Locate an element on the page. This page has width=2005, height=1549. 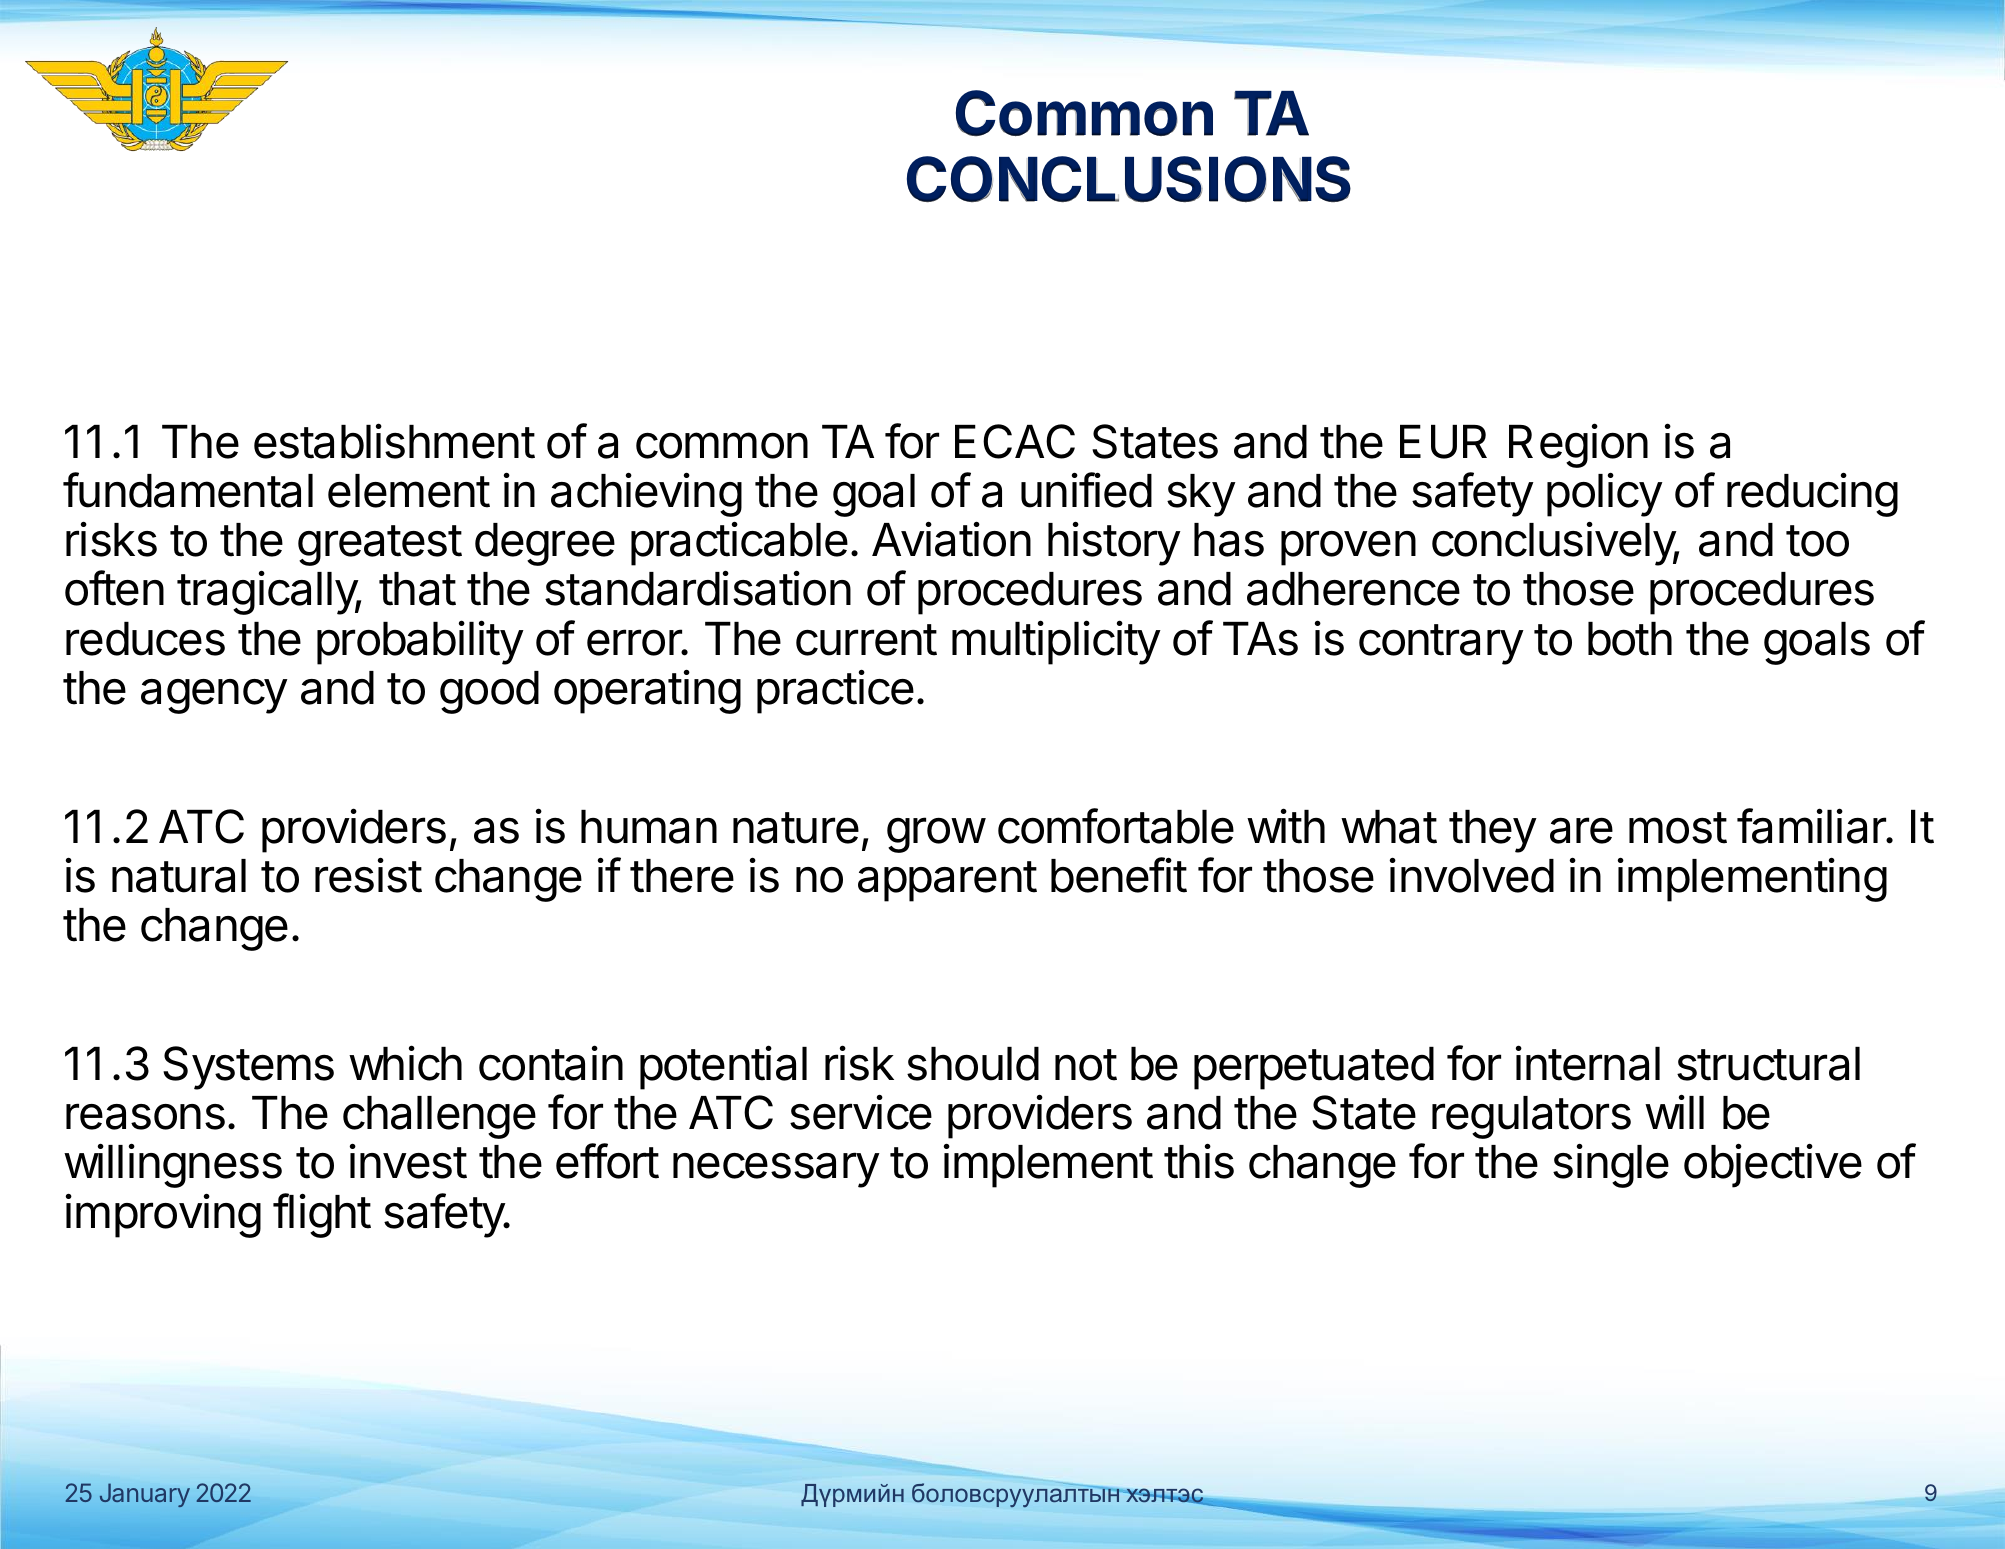
element is located at coordinates (409, 491).
